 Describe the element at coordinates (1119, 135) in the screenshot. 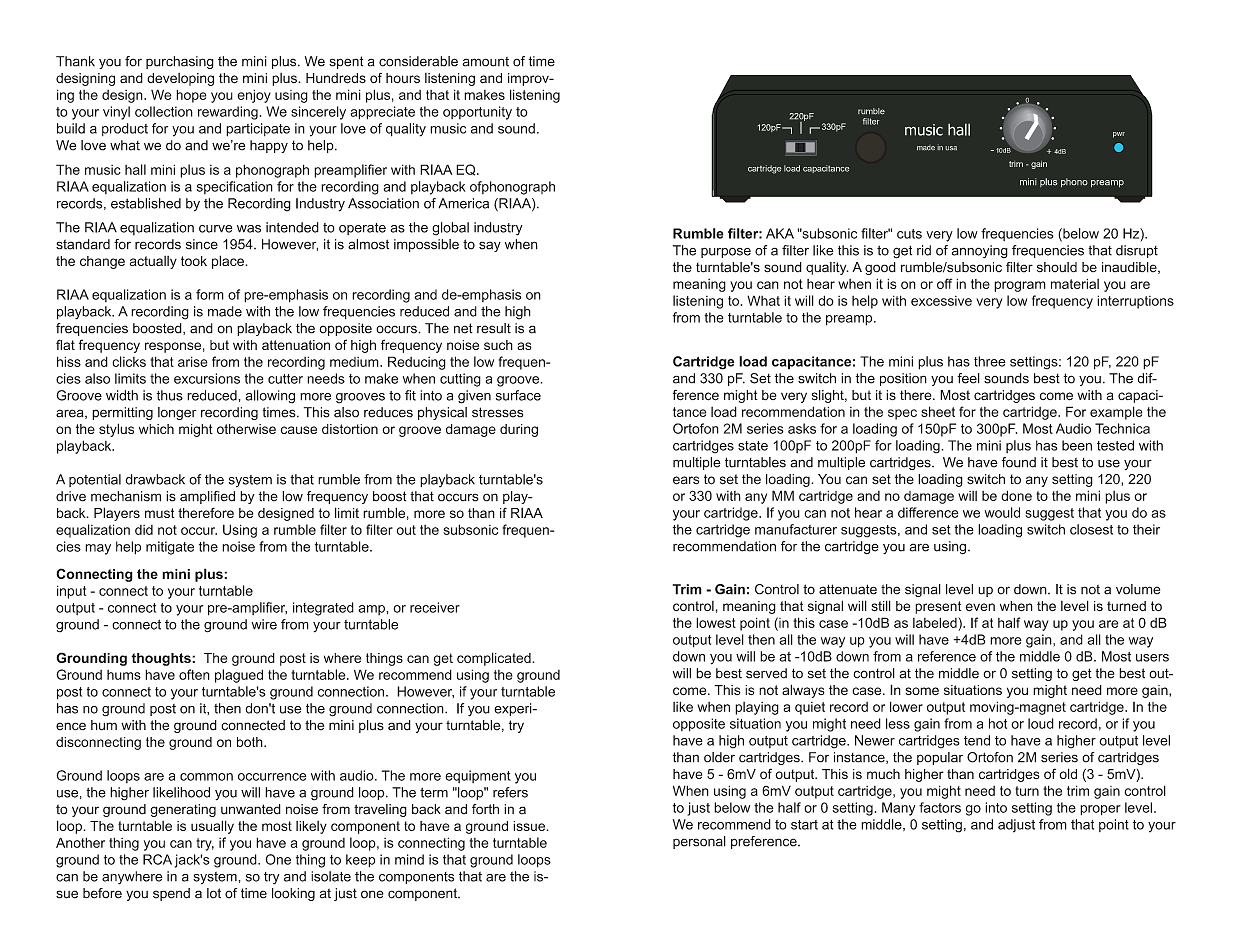

I see `pwr` at that location.
